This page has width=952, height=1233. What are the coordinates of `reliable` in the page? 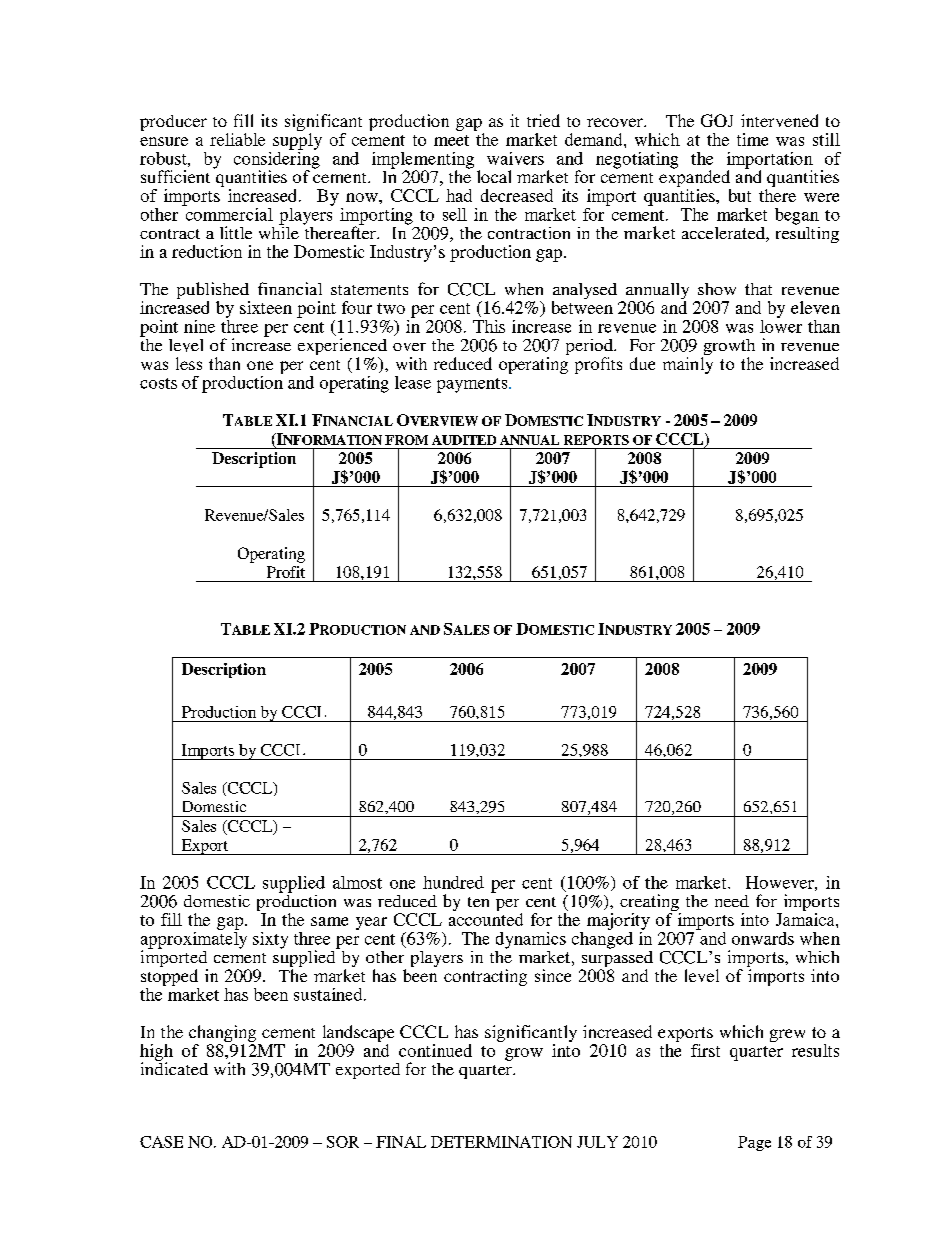 It's located at (237, 139).
